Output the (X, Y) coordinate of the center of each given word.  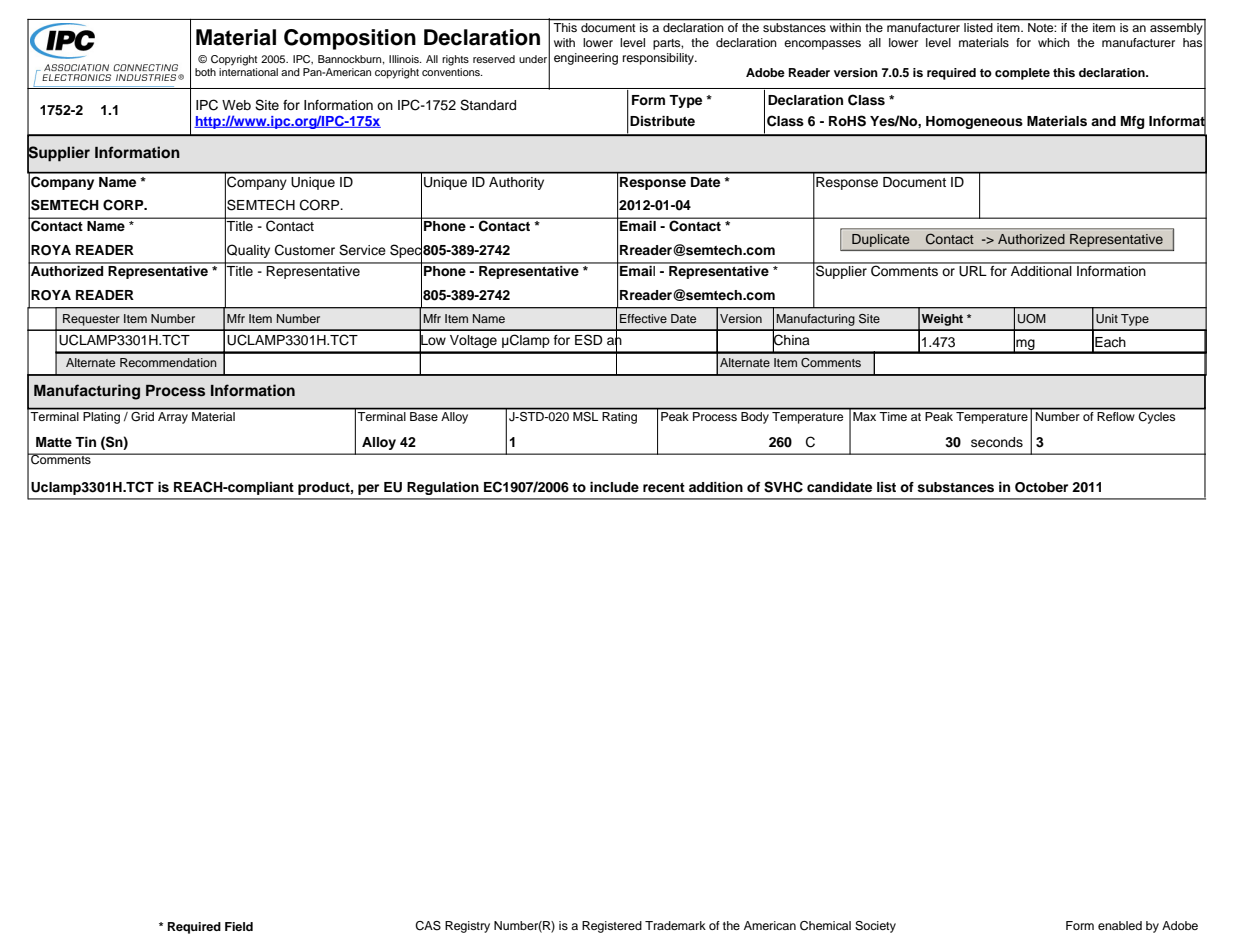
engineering (586, 59)
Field (239, 926)
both (205, 72)
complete (1022, 74)
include (614, 487)
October (1041, 487)
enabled (1120, 925)
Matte (54, 442)
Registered (612, 927)
